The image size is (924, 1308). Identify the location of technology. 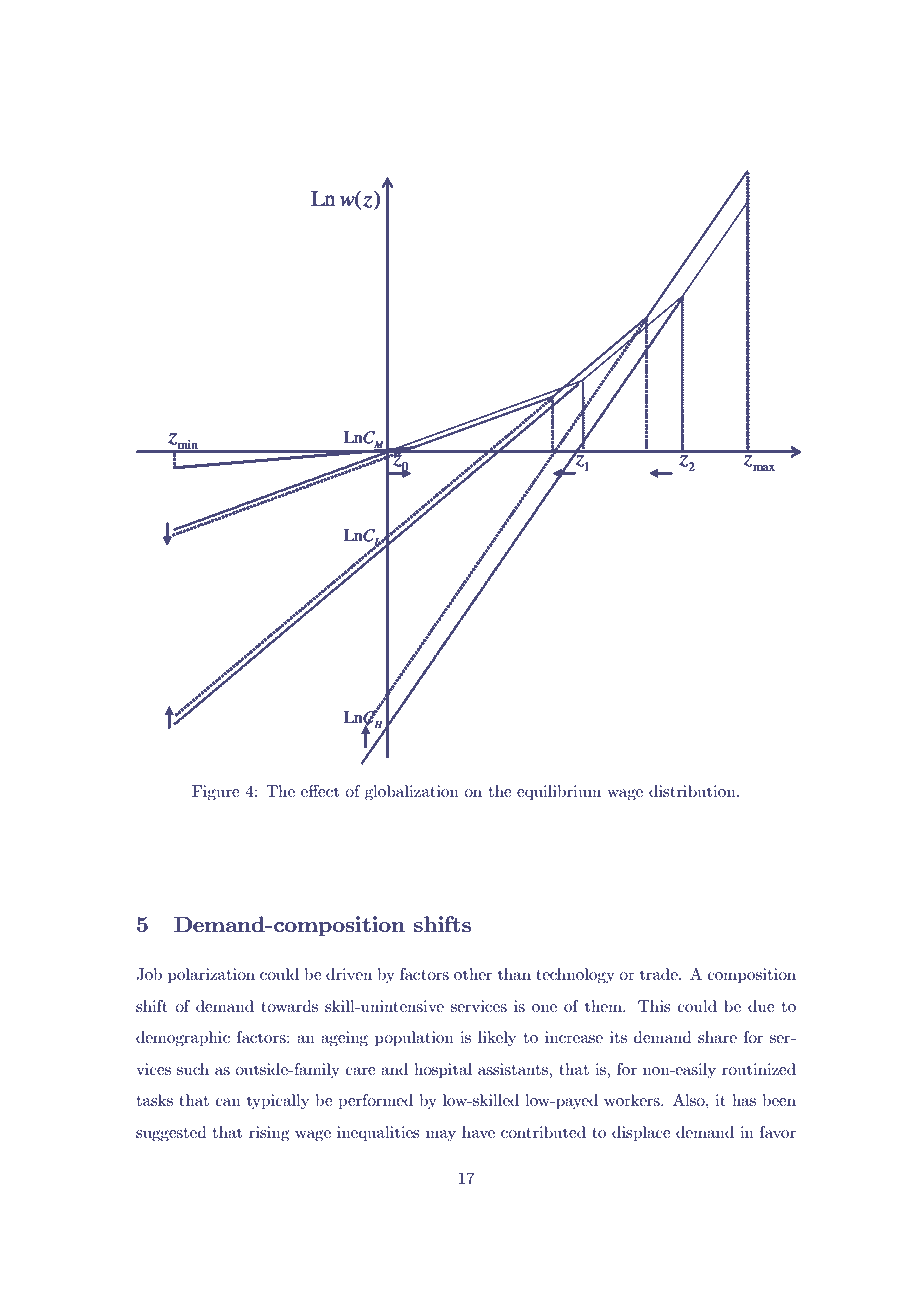
(575, 976).
